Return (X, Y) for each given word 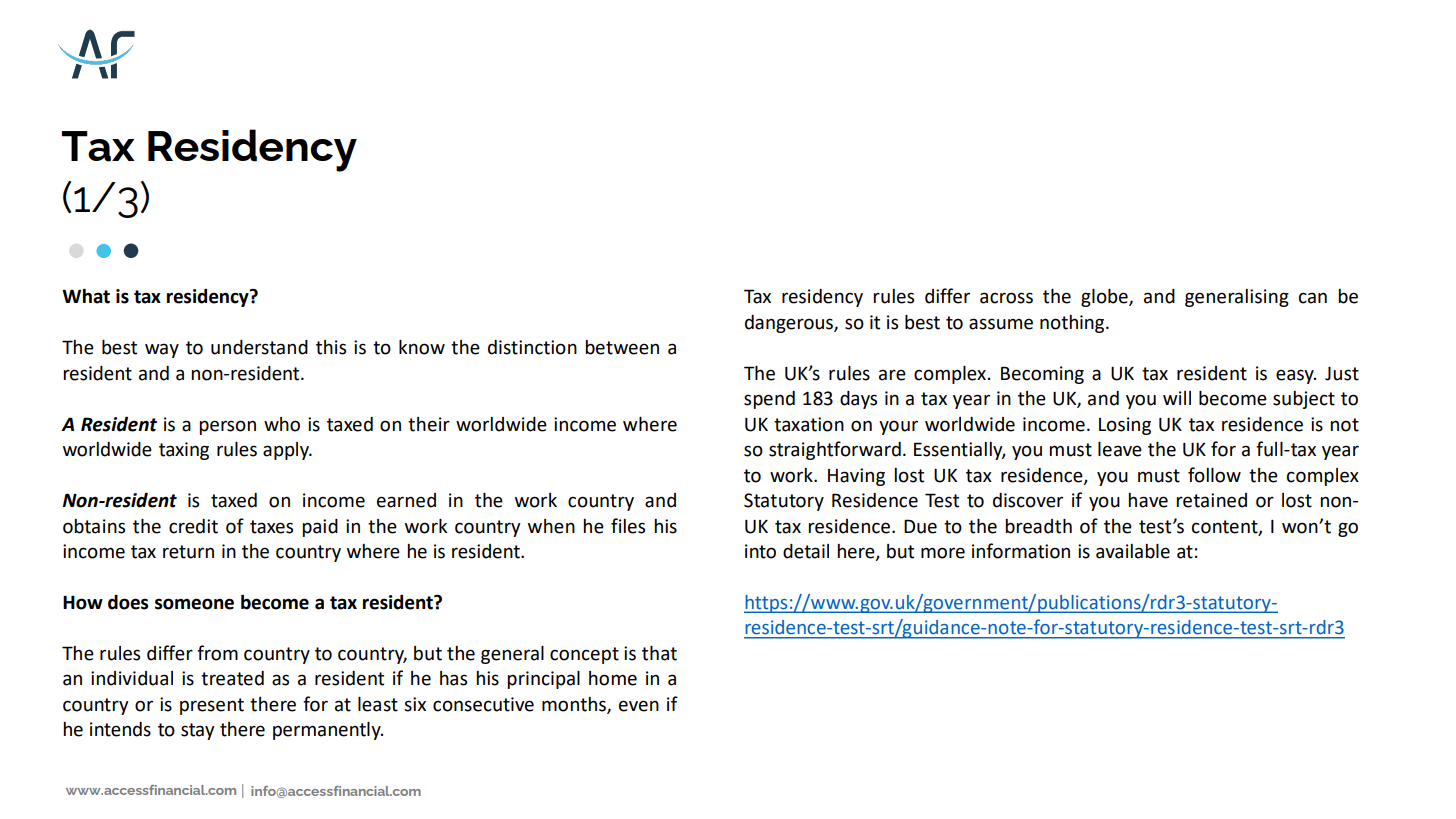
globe (1105, 298)
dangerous (790, 324)
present (212, 706)
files (628, 526)
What (86, 296)
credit (193, 526)
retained (1211, 500)
